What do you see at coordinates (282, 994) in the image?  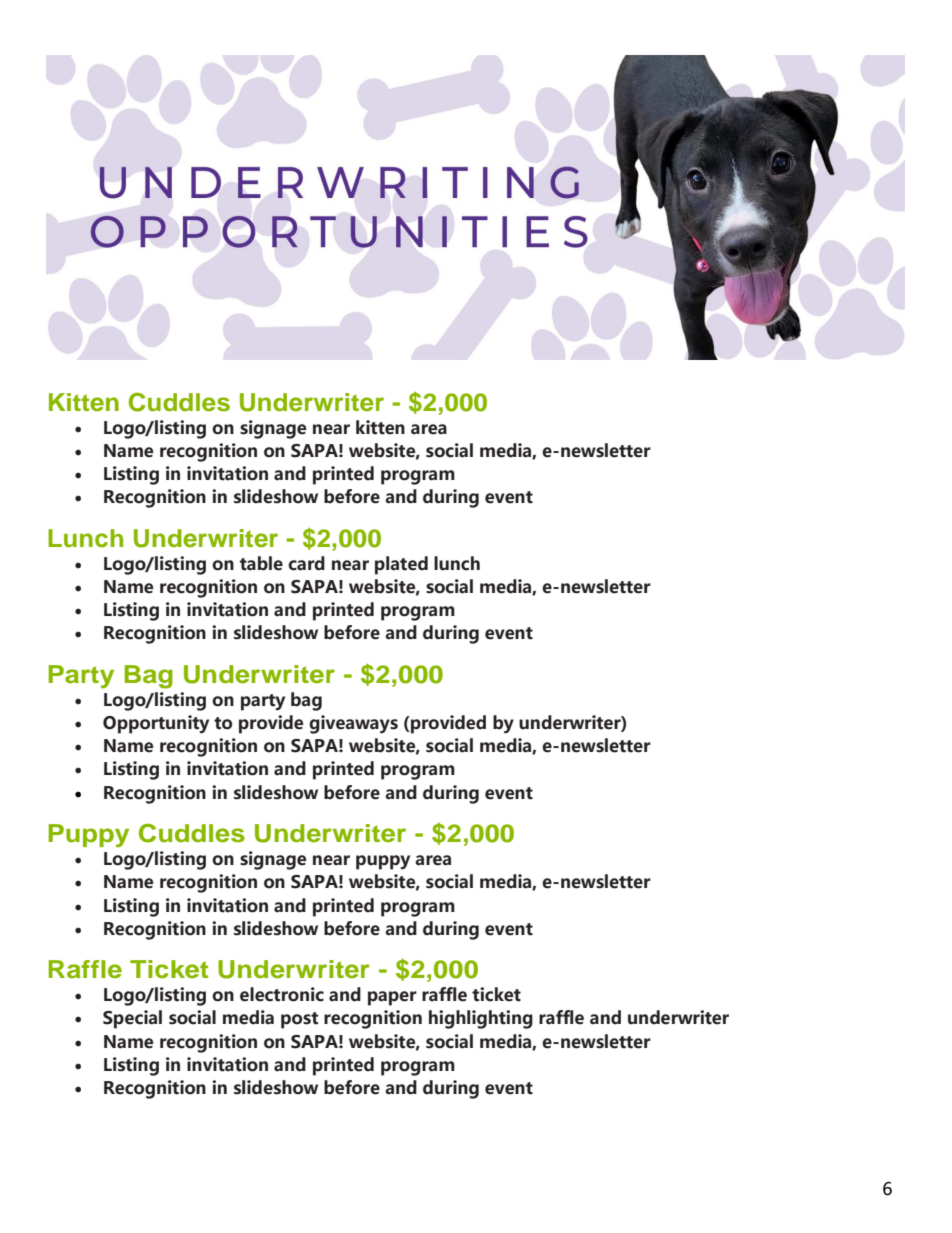 I see `electronic` at bounding box center [282, 994].
